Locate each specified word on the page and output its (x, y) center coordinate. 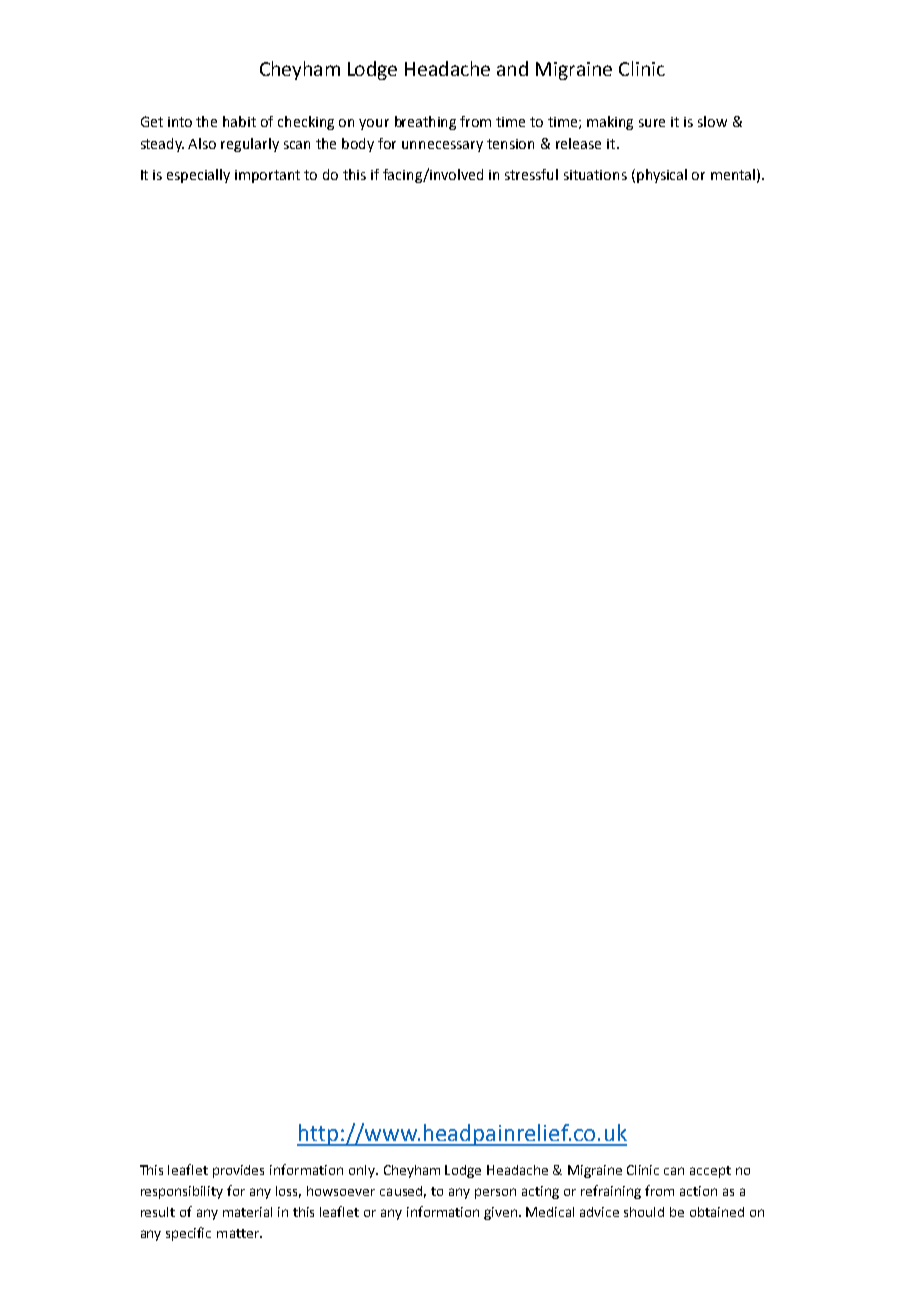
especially (198, 176)
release (578, 143)
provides (238, 1171)
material (247, 1212)
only (363, 1171)
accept (710, 1172)
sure (652, 123)
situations (595, 175)
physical (662, 176)
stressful (531, 174)
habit (239, 121)
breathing (425, 123)
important (267, 176)
